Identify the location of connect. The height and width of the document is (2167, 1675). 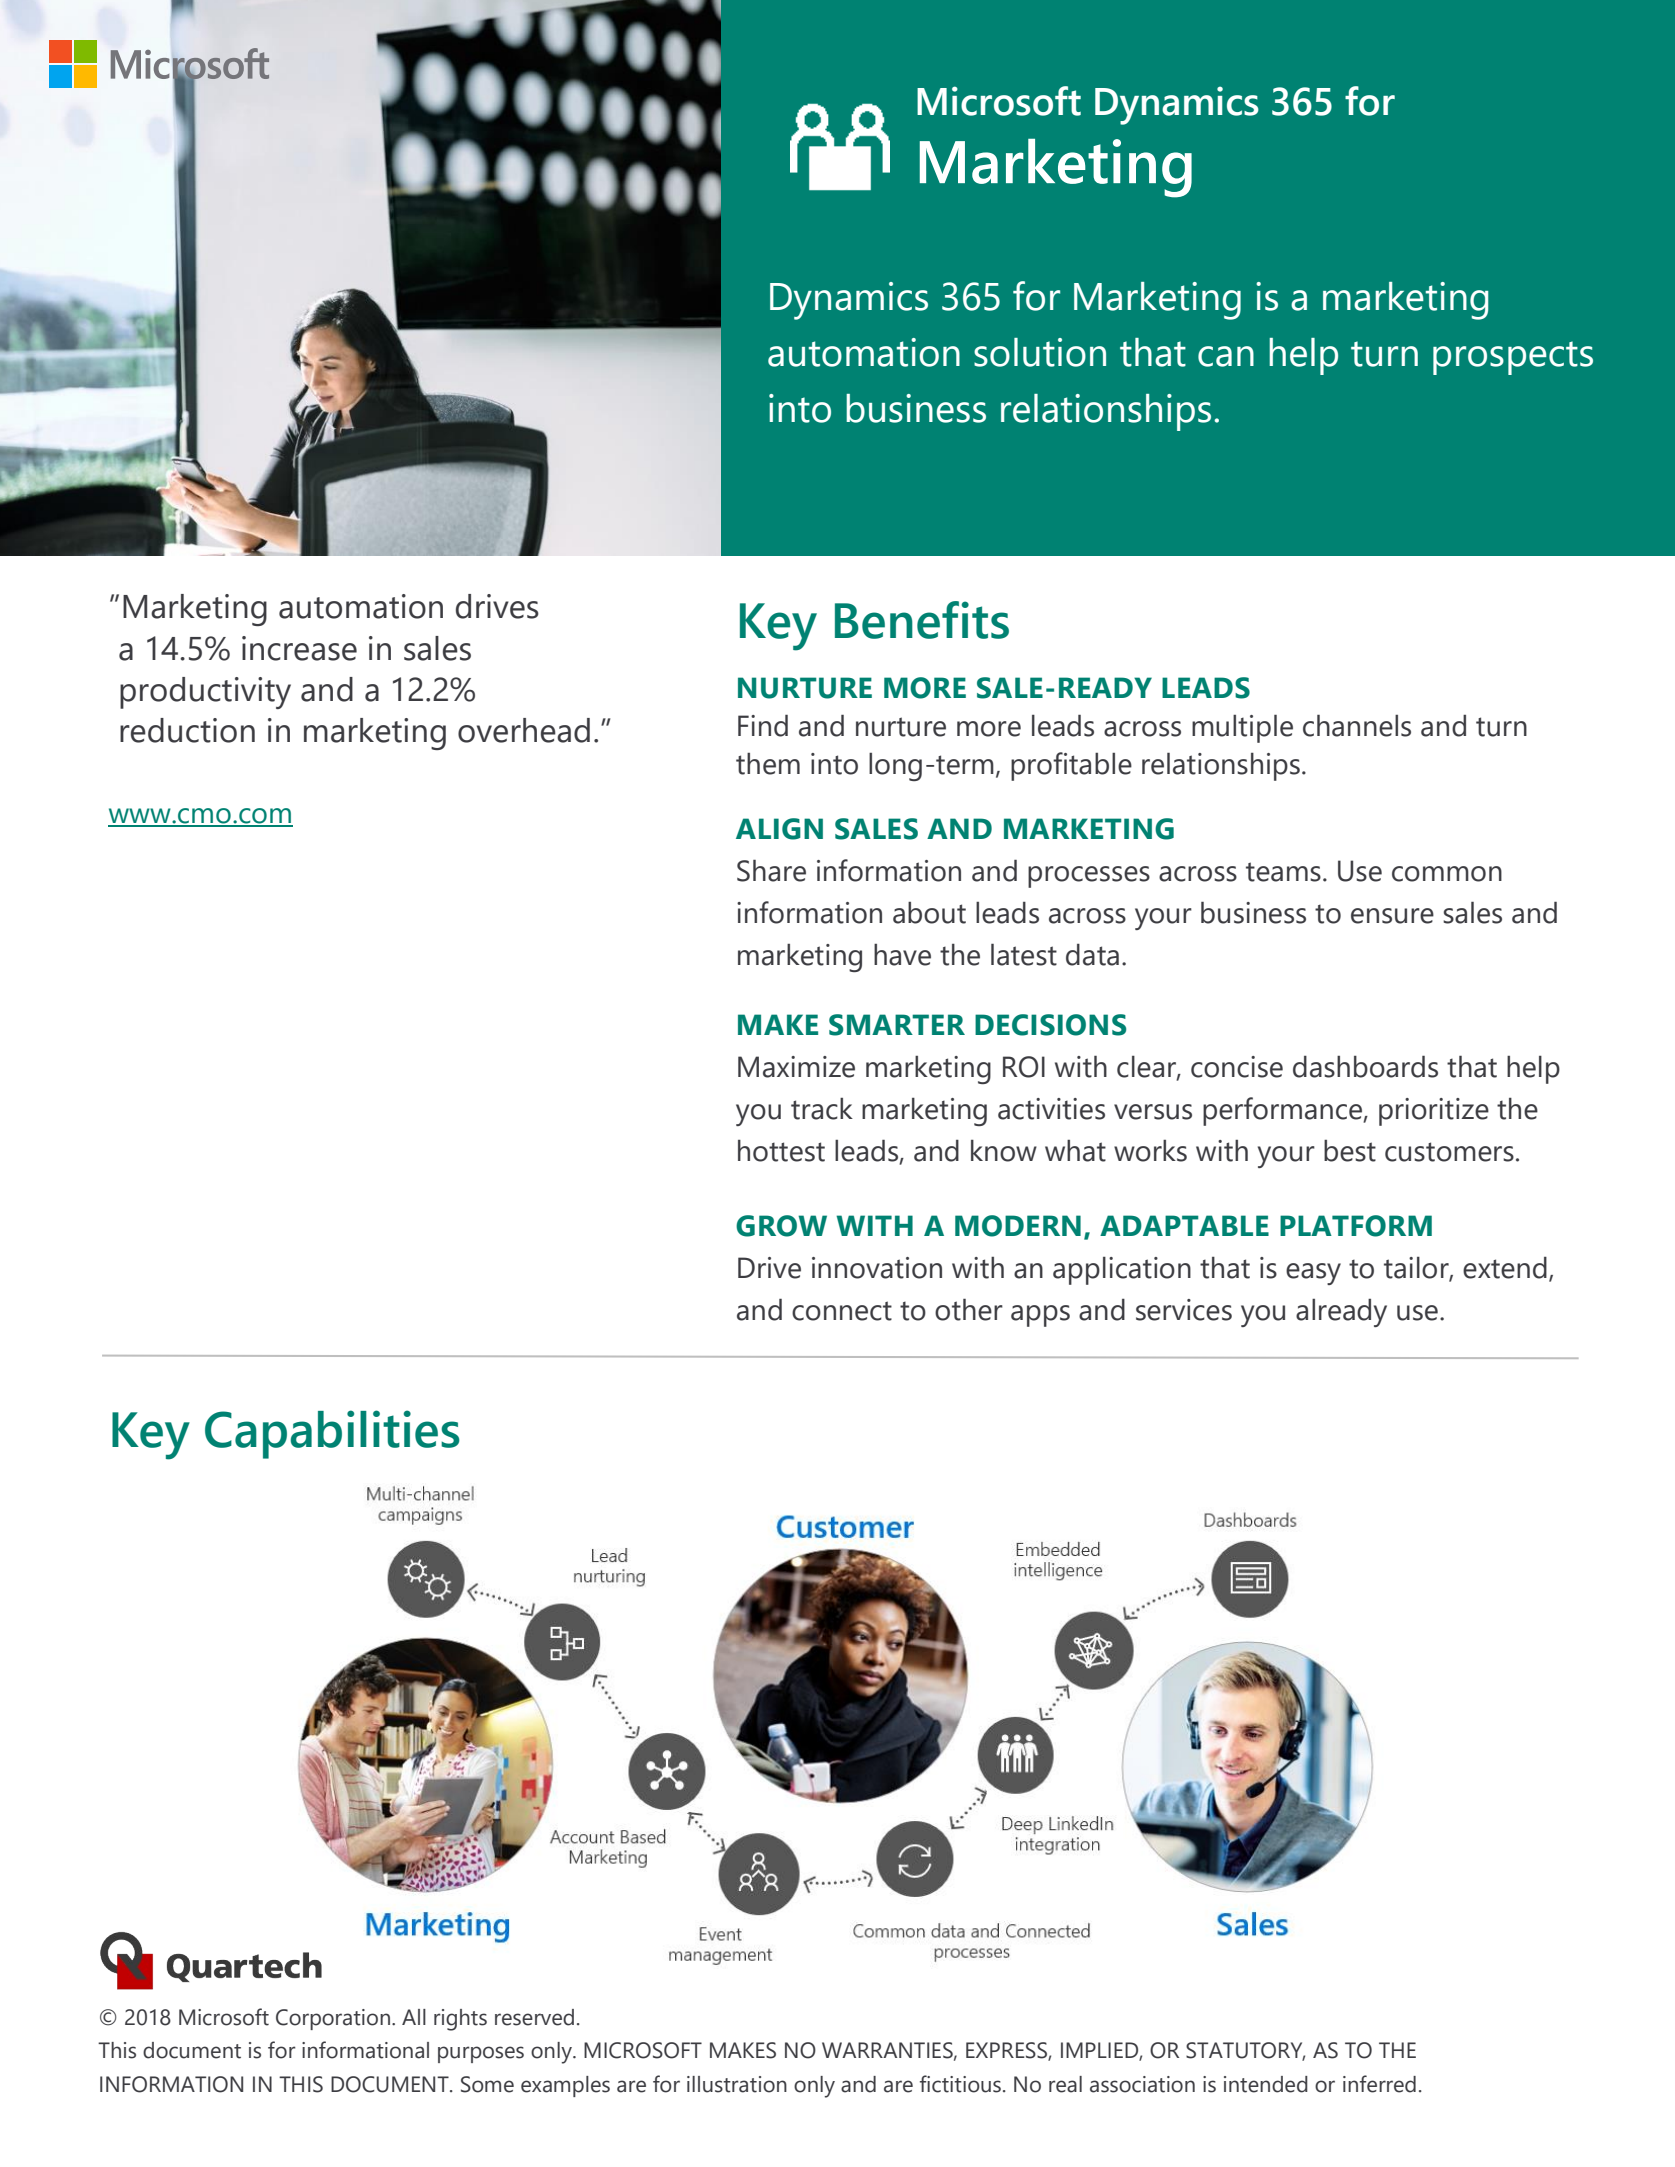
(842, 1311).
